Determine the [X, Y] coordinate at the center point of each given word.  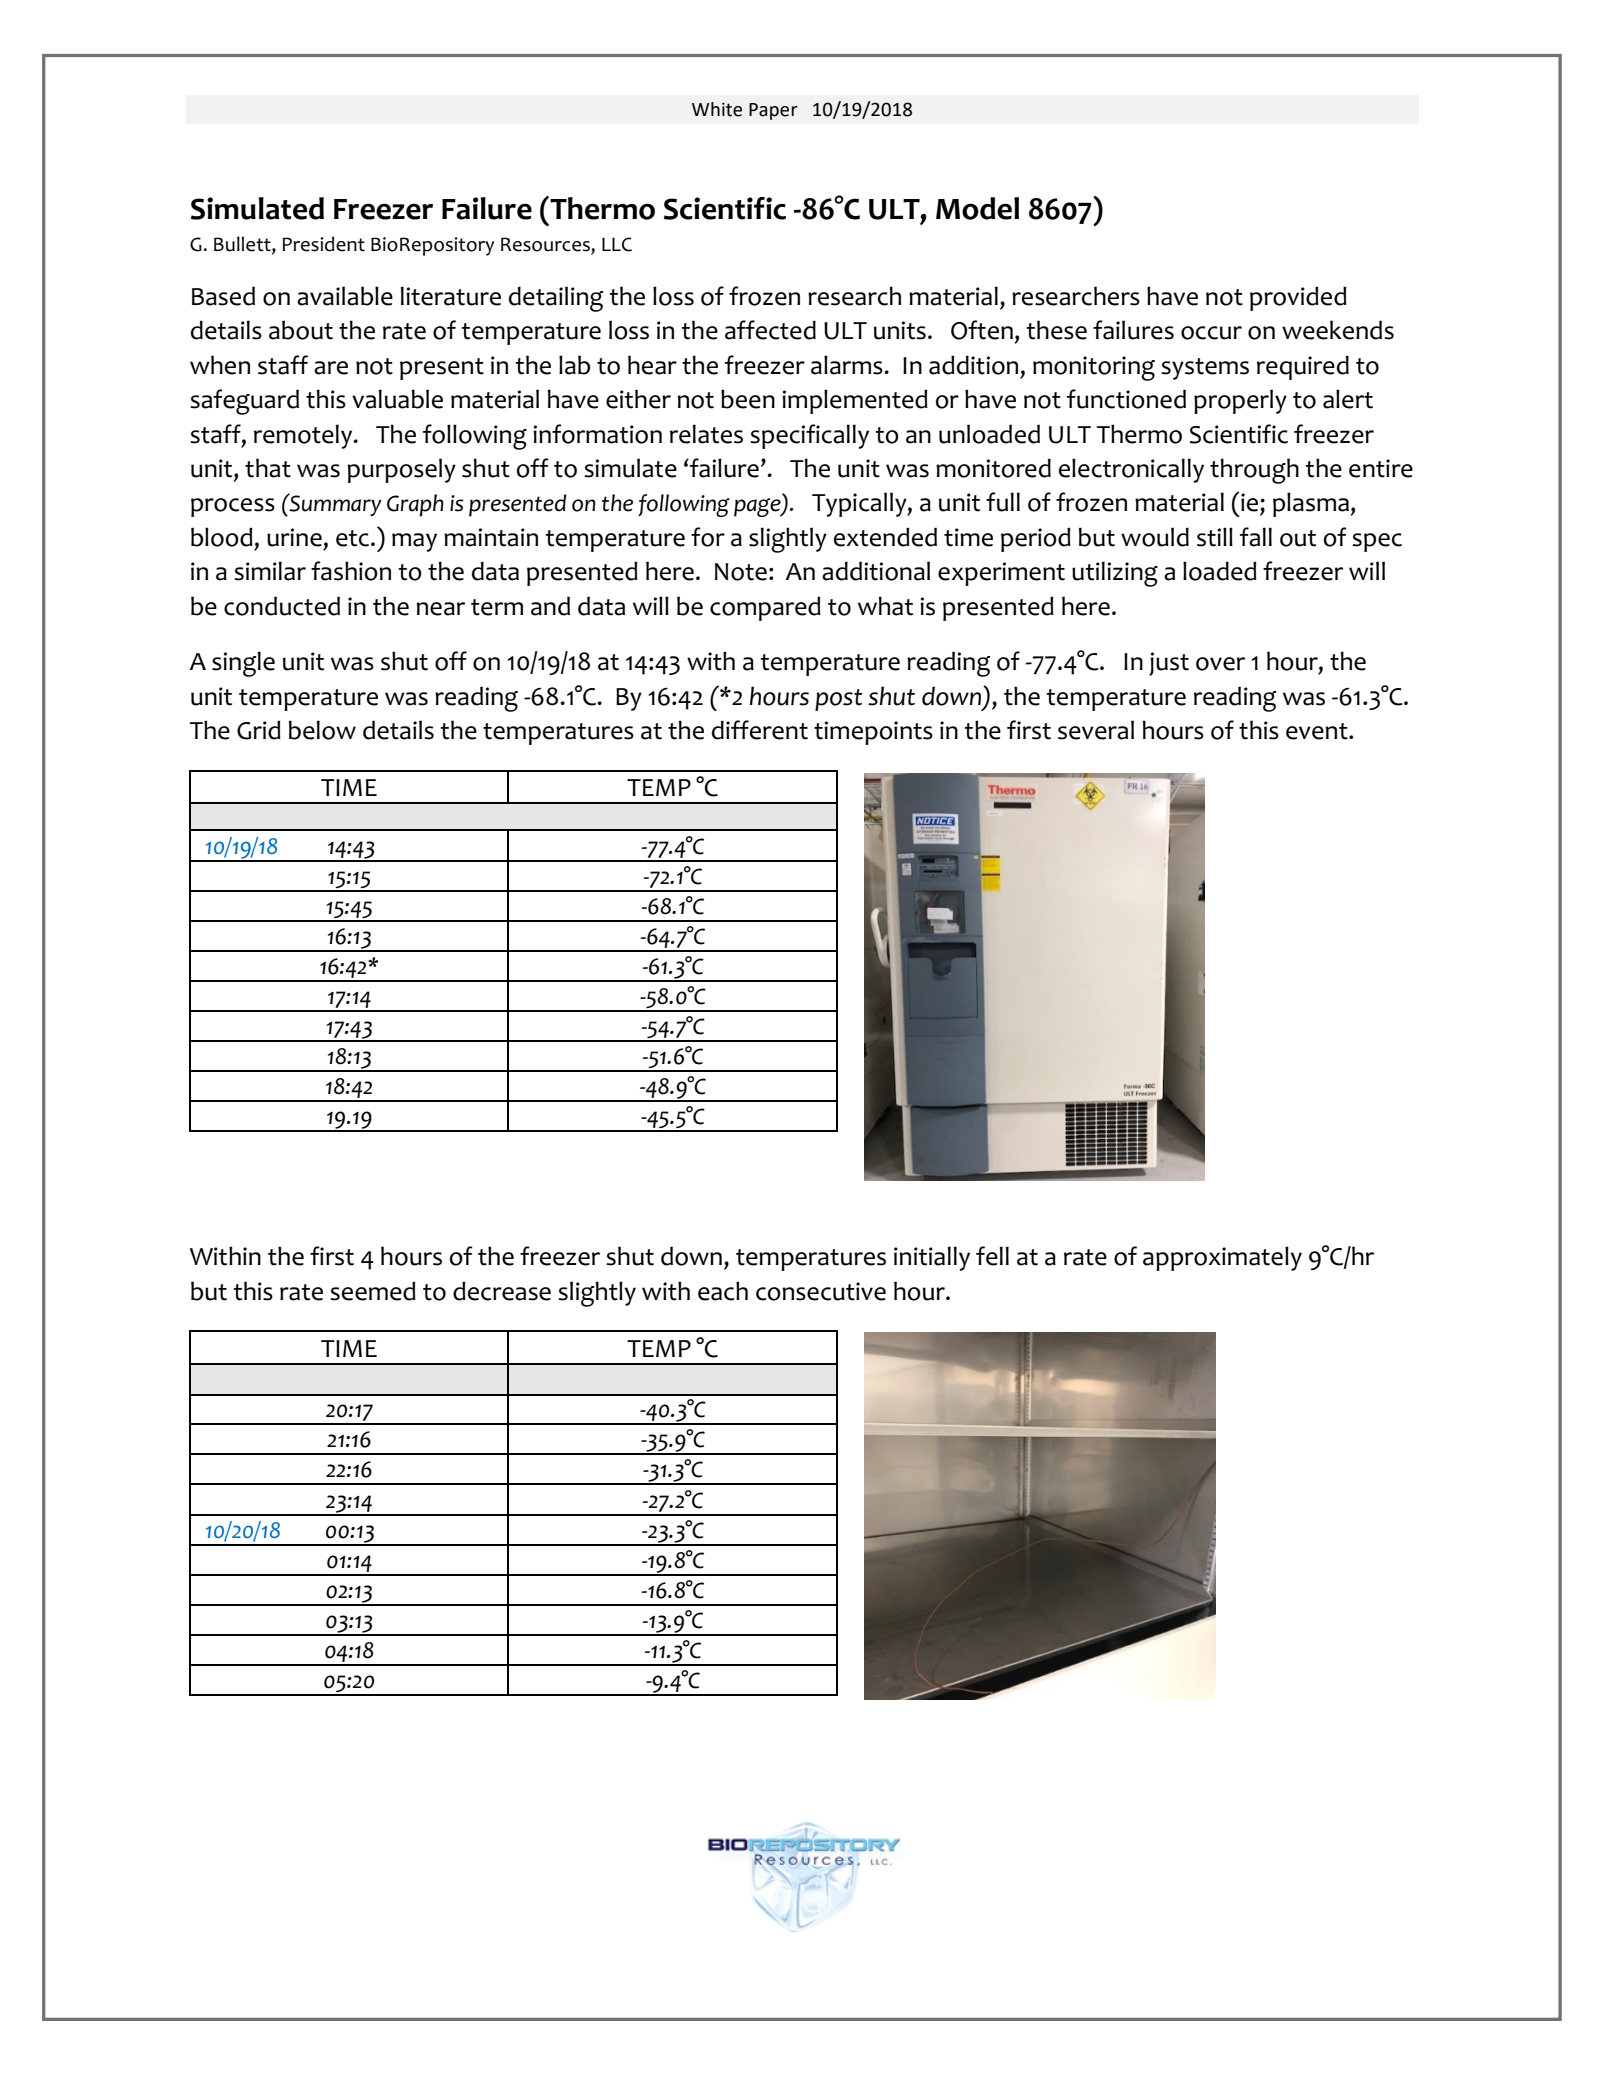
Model [977, 208]
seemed [373, 1291]
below [322, 730]
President [323, 244]
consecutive [821, 1291]
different [760, 730]
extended [885, 537]
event [1318, 731]
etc [352, 538]
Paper [773, 111]
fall [1256, 537]
